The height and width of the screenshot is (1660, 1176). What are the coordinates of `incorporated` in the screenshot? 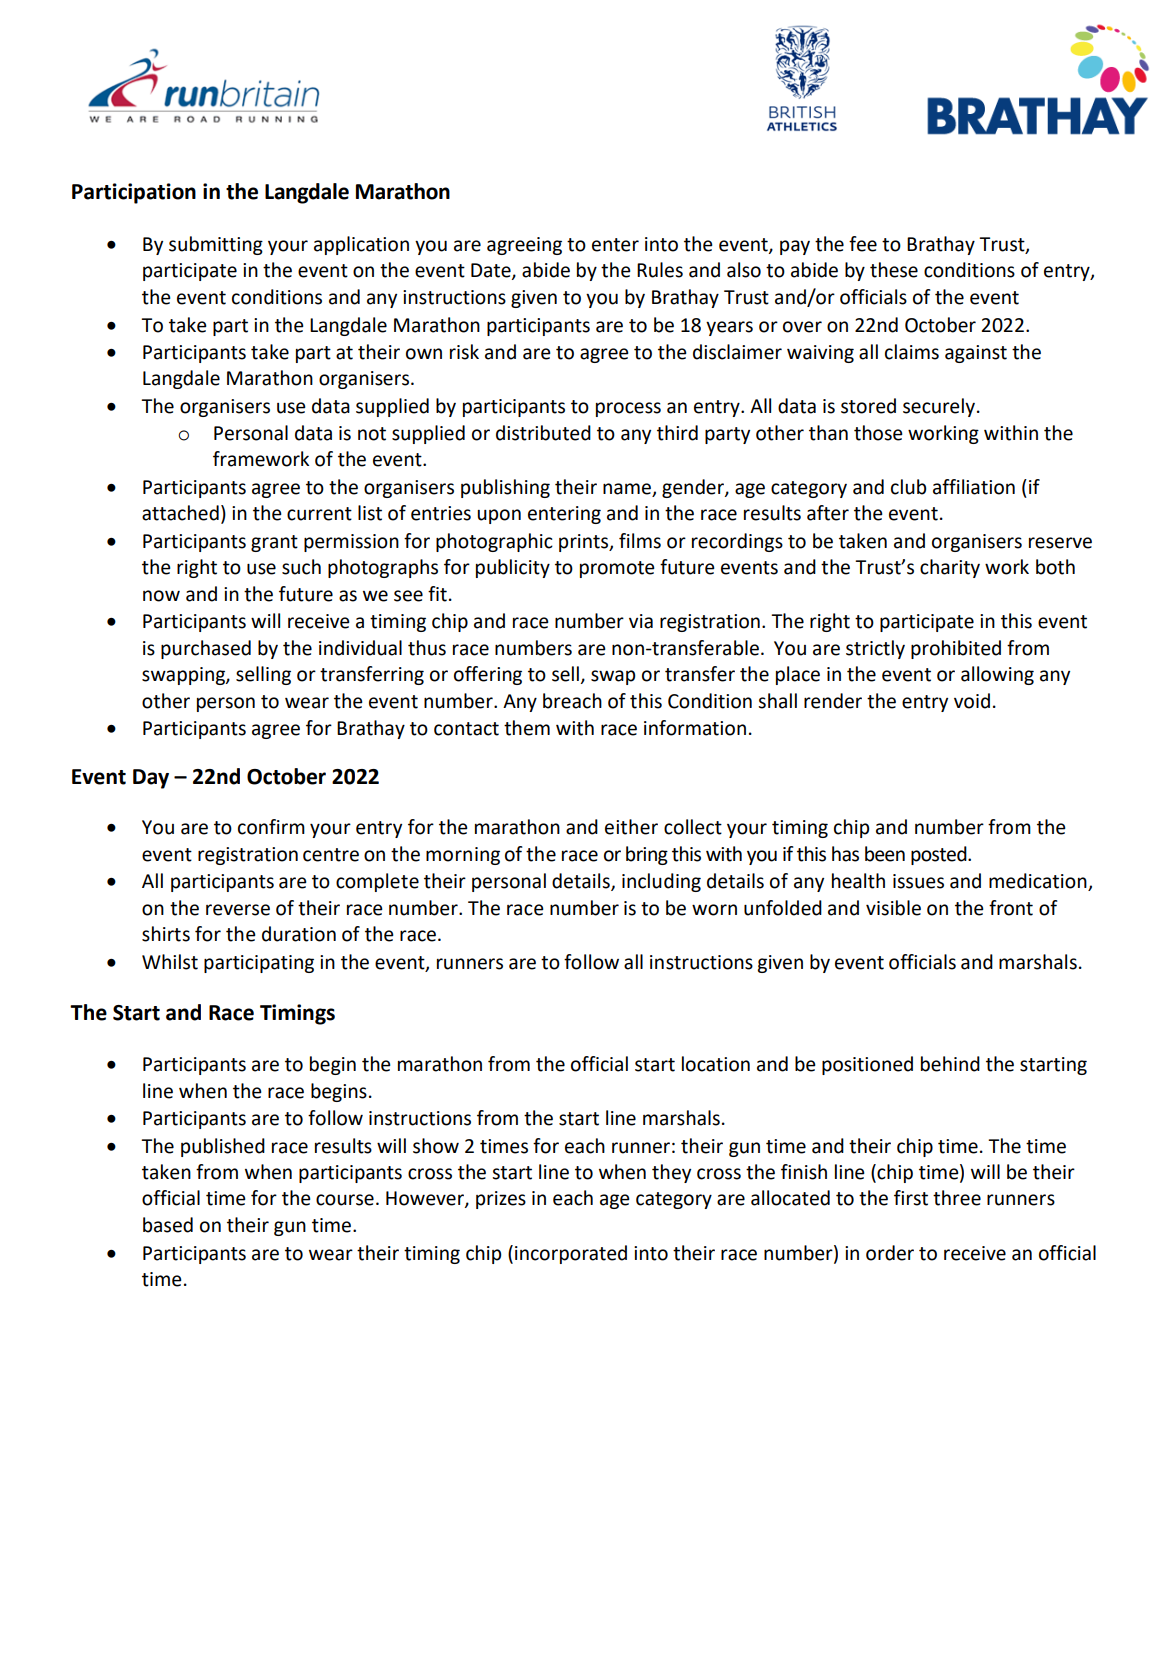 It's located at (571, 1254).
